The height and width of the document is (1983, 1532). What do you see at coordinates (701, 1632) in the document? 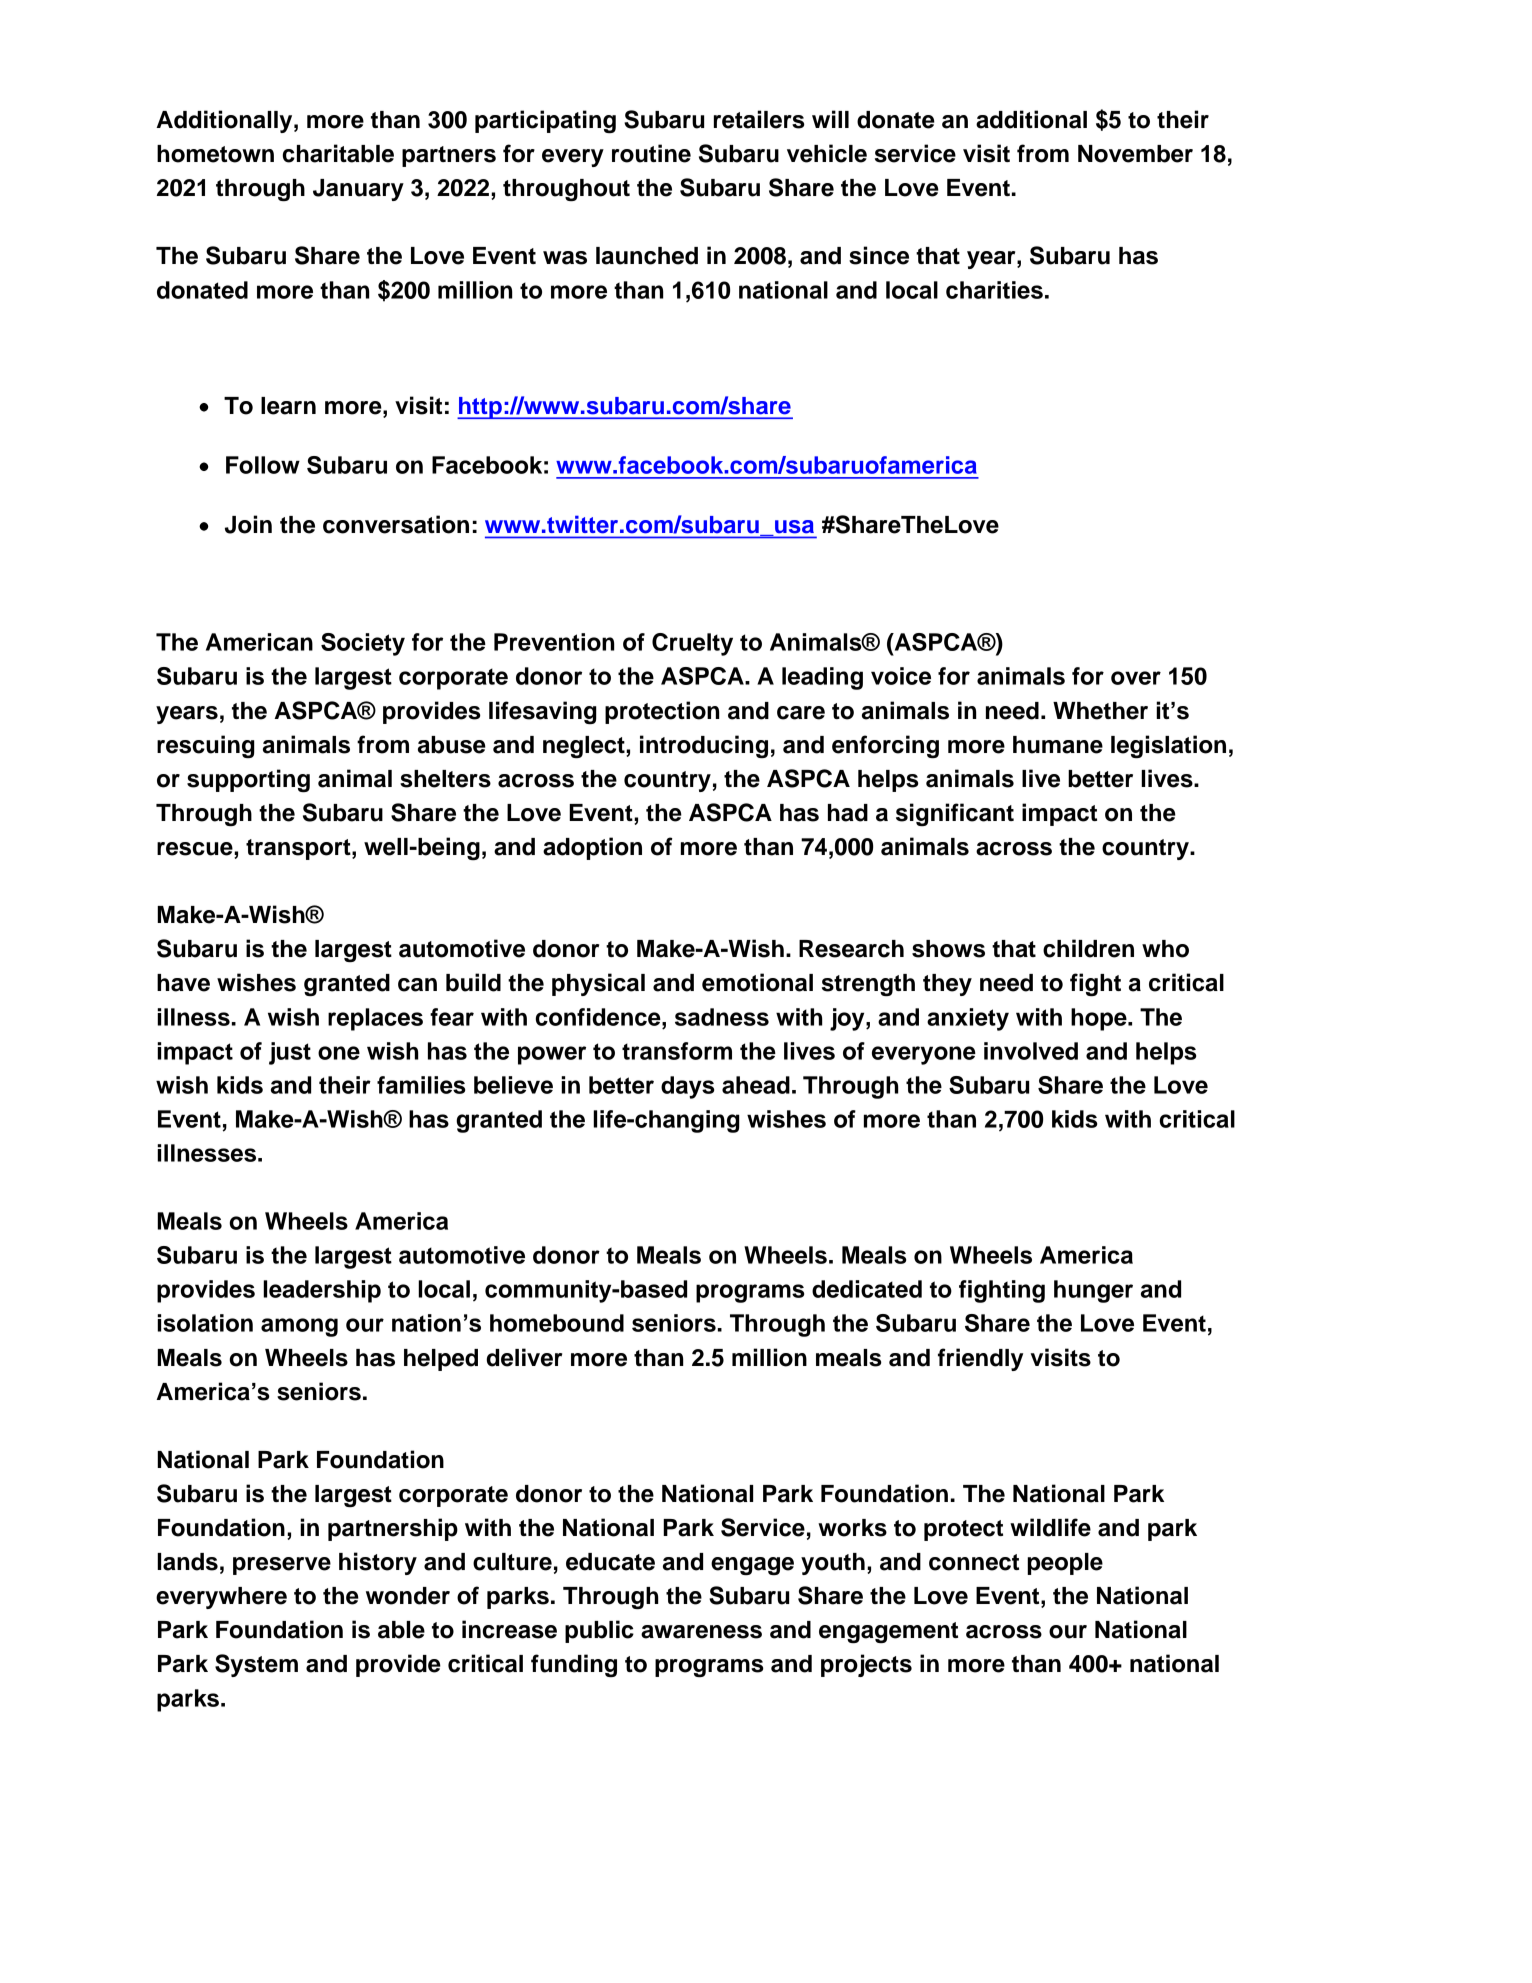
I see `awareness` at bounding box center [701, 1632].
